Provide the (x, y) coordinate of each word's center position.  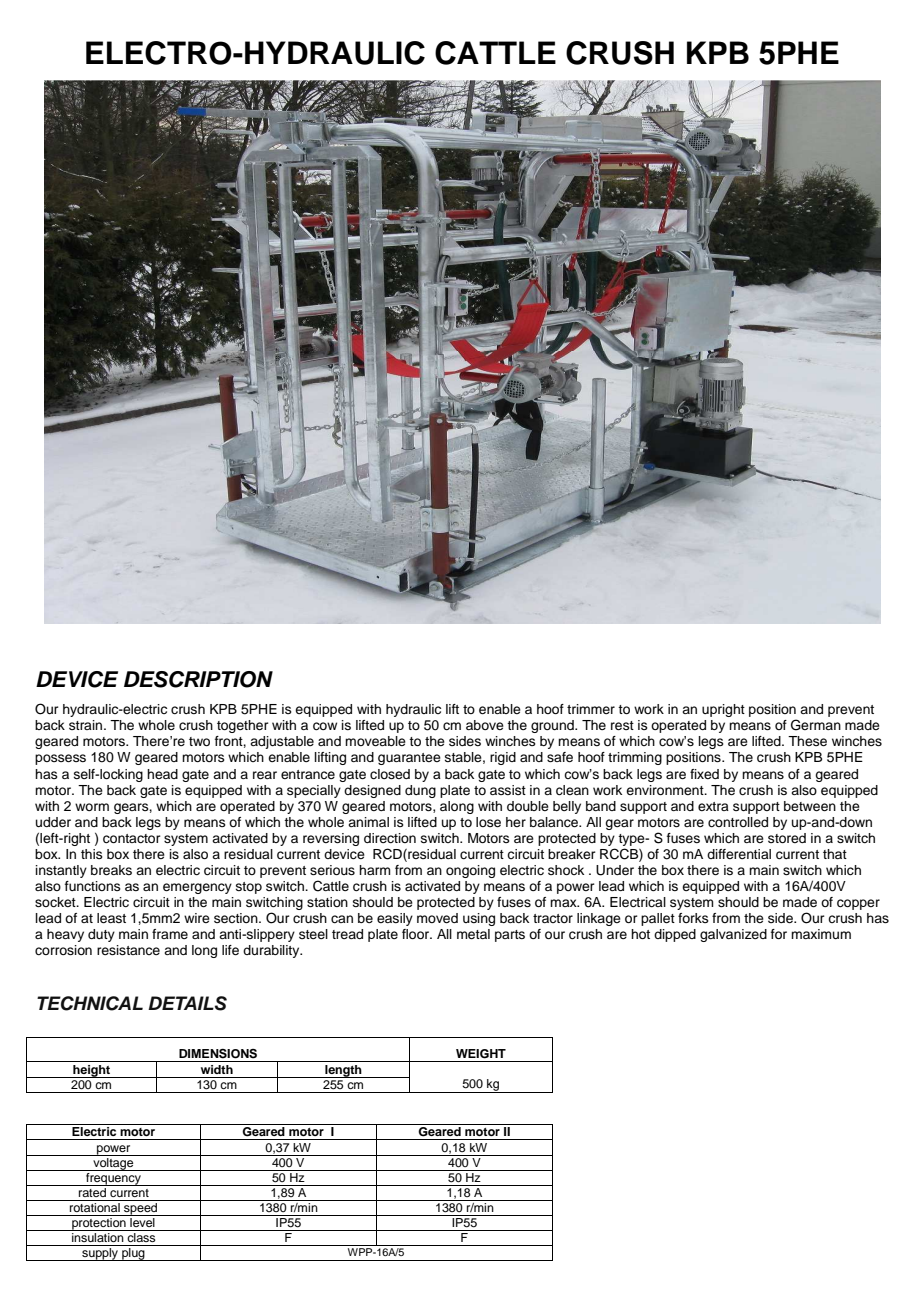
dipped (675, 935)
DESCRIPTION (198, 679)
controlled (738, 822)
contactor (132, 839)
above (485, 725)
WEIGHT (481, 1054)
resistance (128, 950)
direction (390, 838)
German (816, 725)
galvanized (733, 935)
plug (133, 1254)
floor (417, 934)
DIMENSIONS (218, 1054)
